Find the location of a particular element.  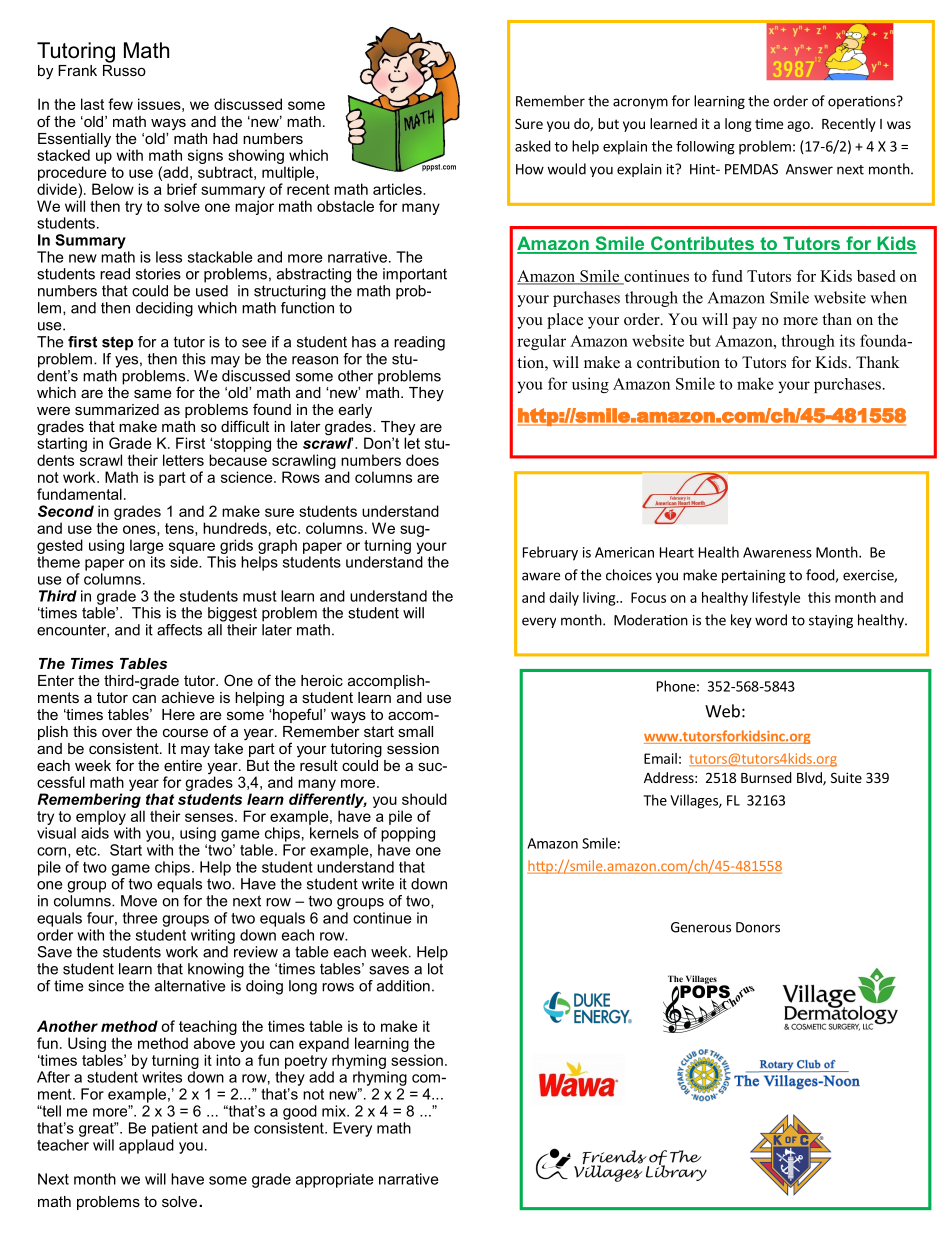

letters is located at coordinates (183, 460).
